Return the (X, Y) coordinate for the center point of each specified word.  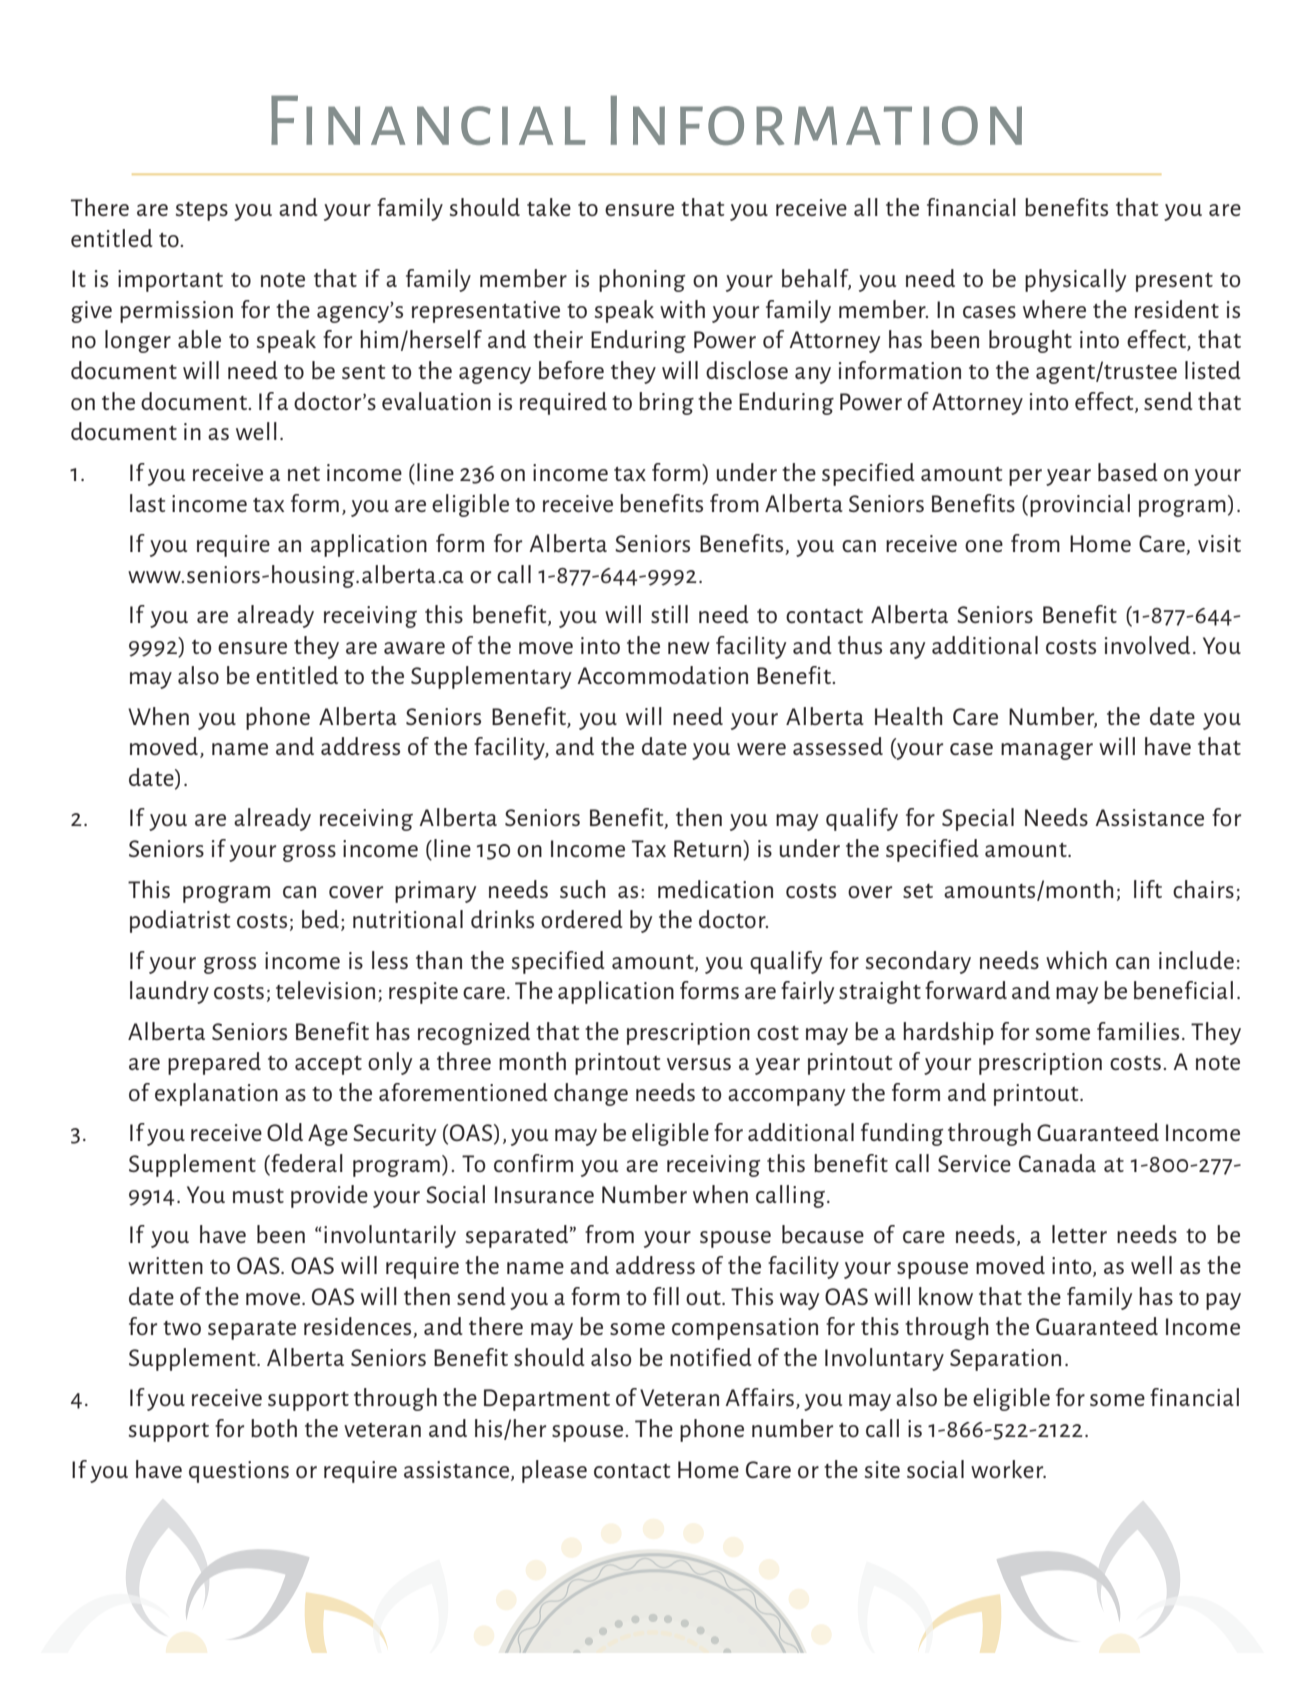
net (304, 474)
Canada (1057, 1163)
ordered (582, 919)
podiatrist (180, 921)
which (1076, 960)
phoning (642, 280)
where (1054, 309)
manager (1047, 751)
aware (414, 648)
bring (666, 403)
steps (202, 211)
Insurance (544, 1194)
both (274, 1428)
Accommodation (662, 675)
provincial (1080, 505)
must (258, 1196)
